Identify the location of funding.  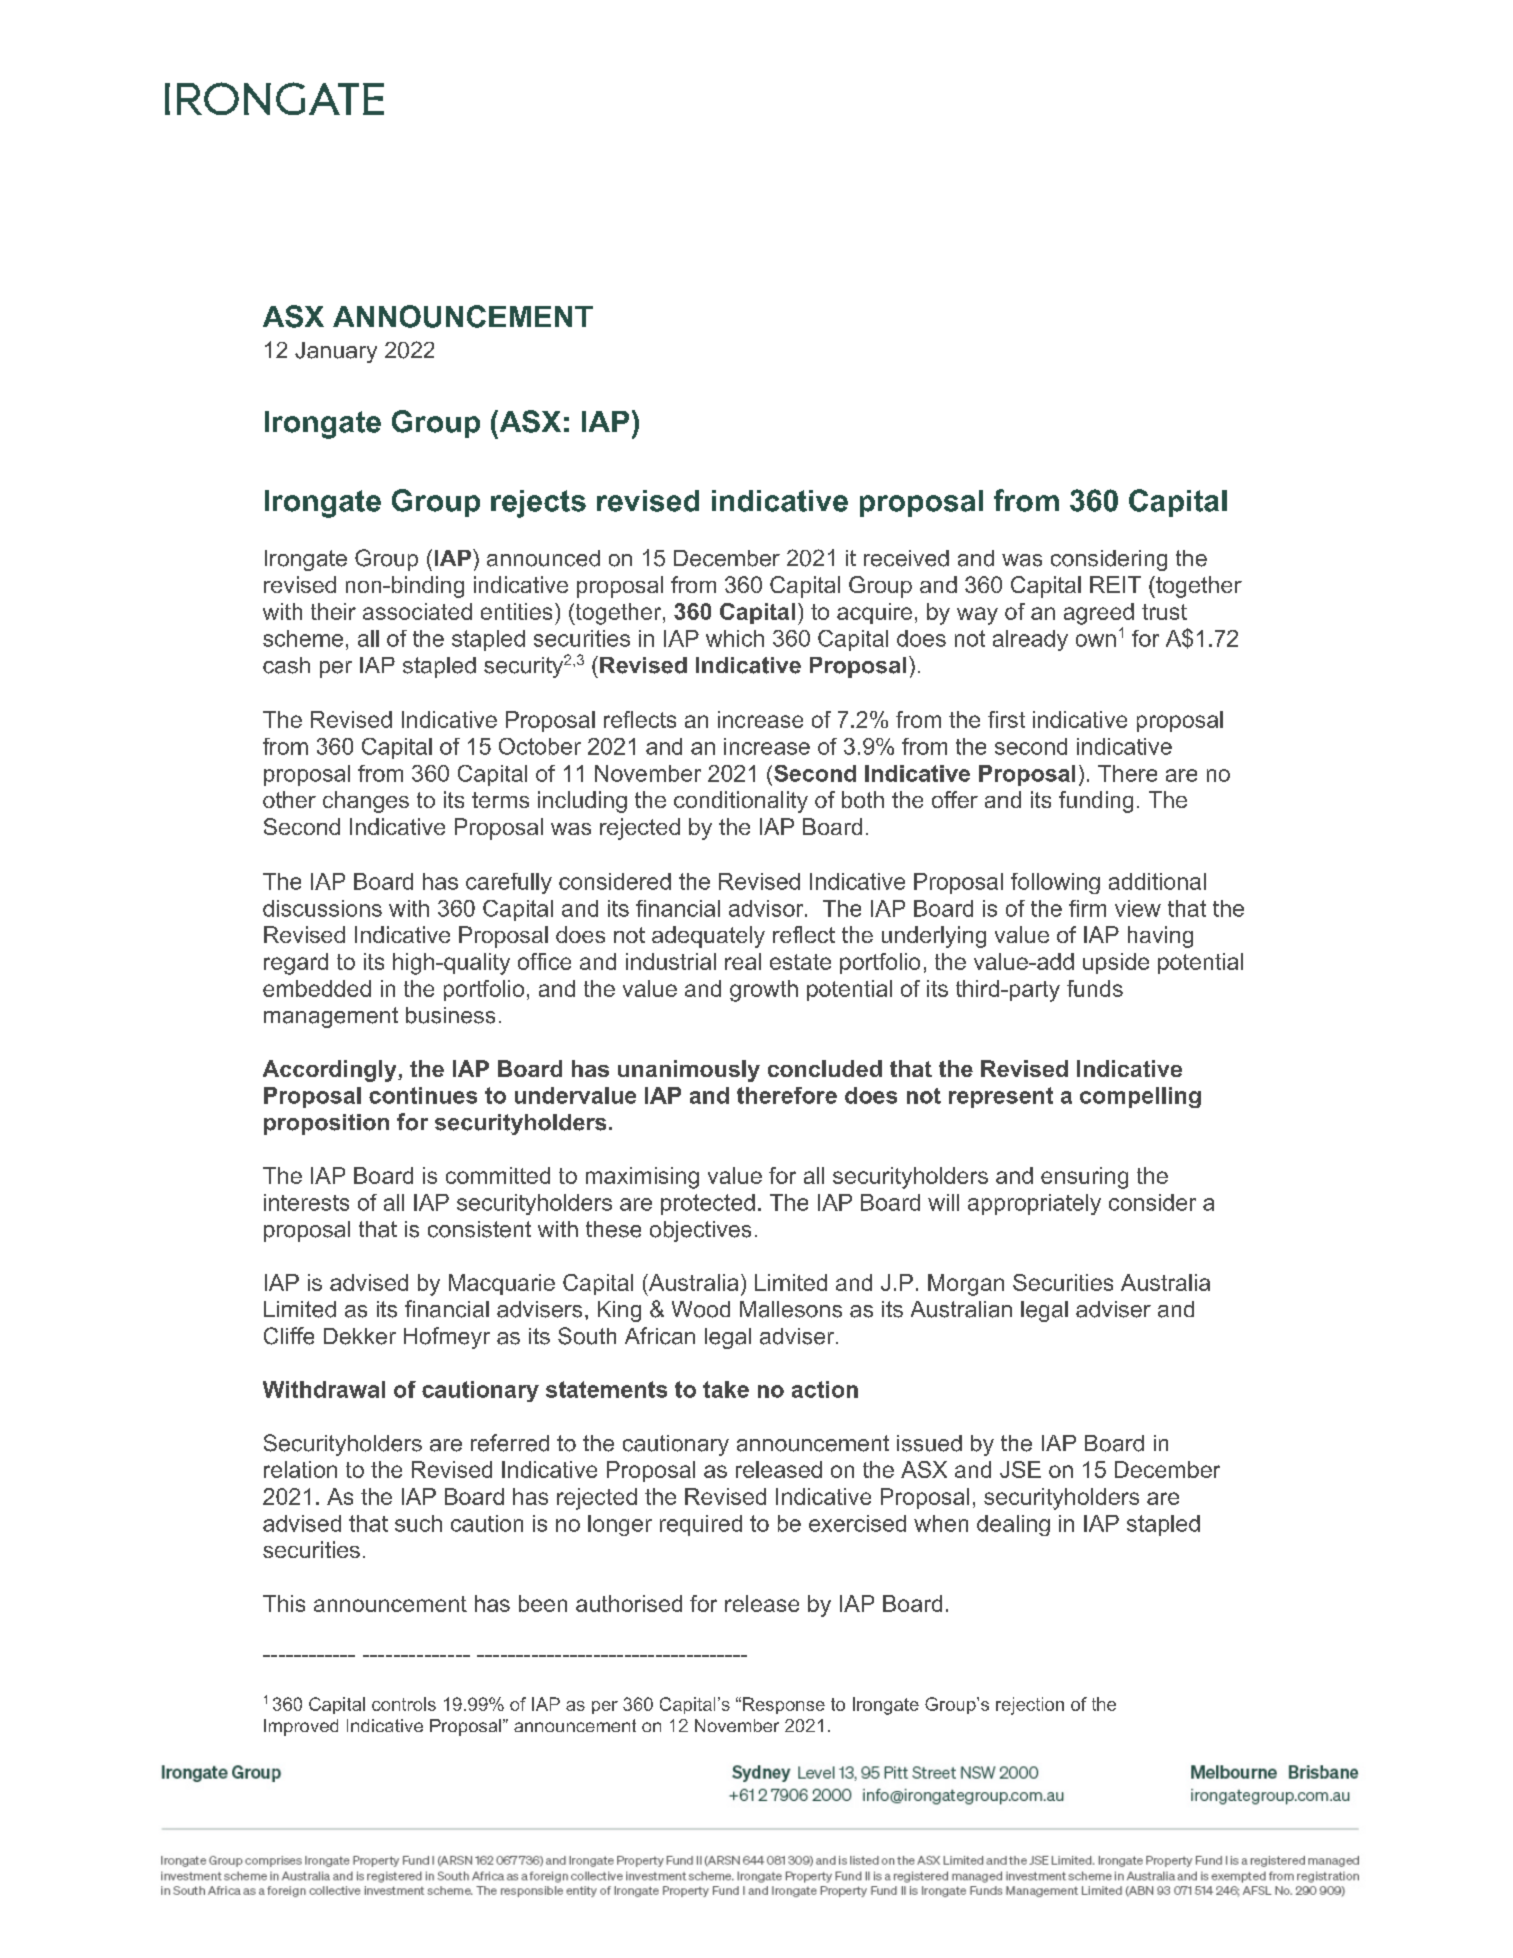
(1096, 802).
